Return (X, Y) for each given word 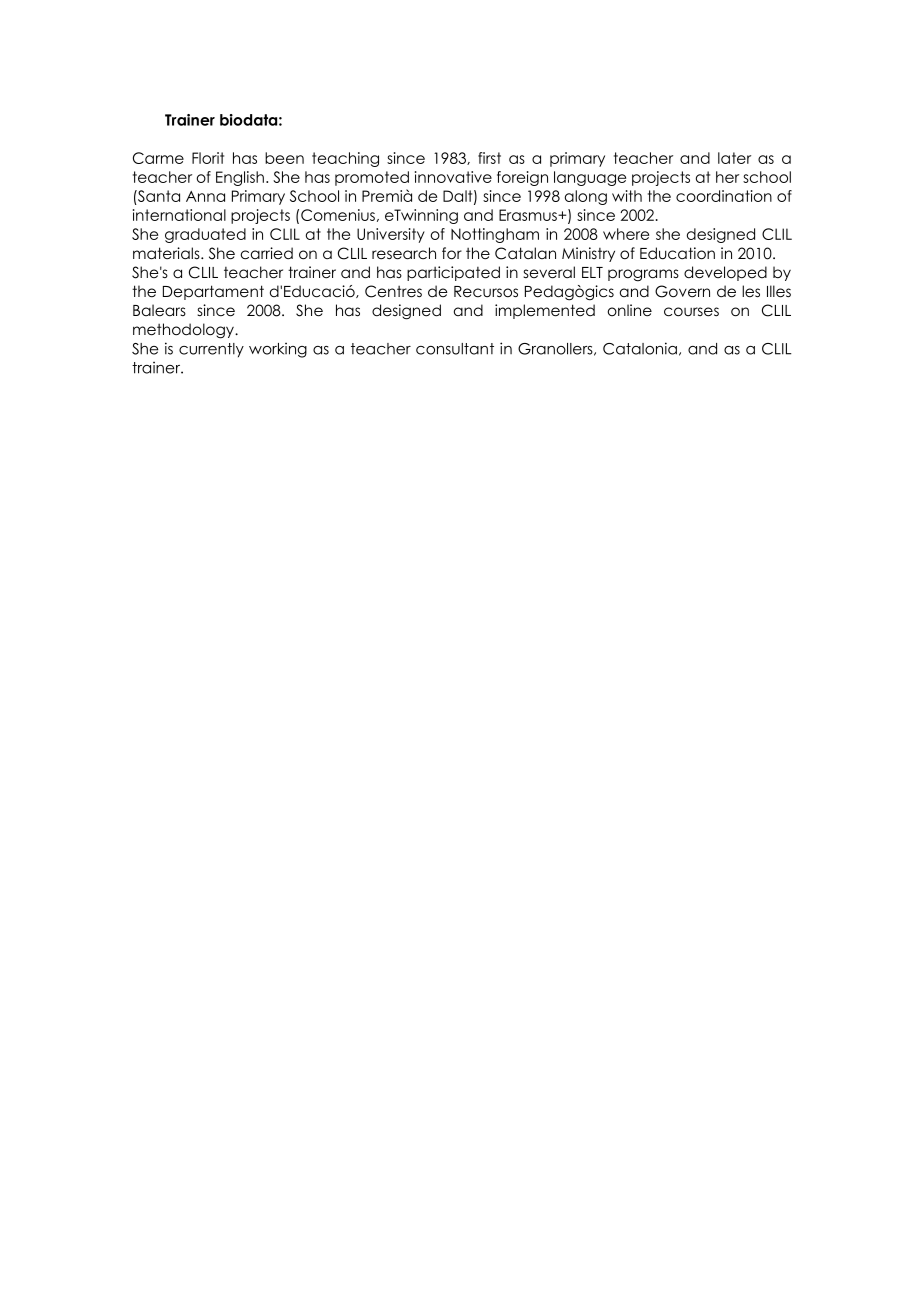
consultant (455, 349)
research (404, 253)
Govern (682, 291)
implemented (545, 311)
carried (267, 253)
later (734, 158)
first (489, 158)
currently (211, 350)
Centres (393, 291)
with (627, 196)
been (284, 158)
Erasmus (529, 215)
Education (677, 253)
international (179, 215)
